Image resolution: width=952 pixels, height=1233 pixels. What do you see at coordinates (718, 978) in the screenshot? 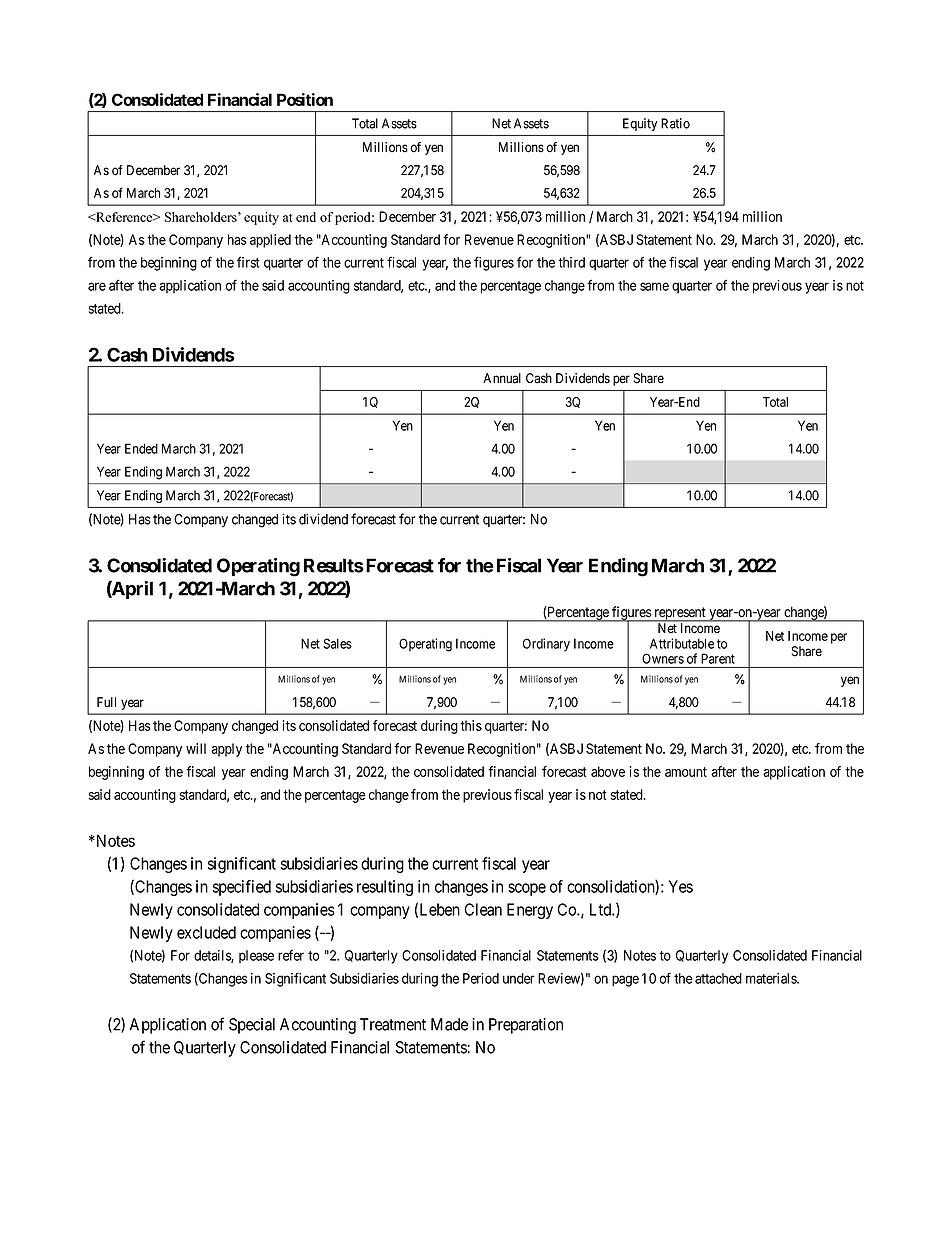
I see `attached` at bounding box center [718, 978].
